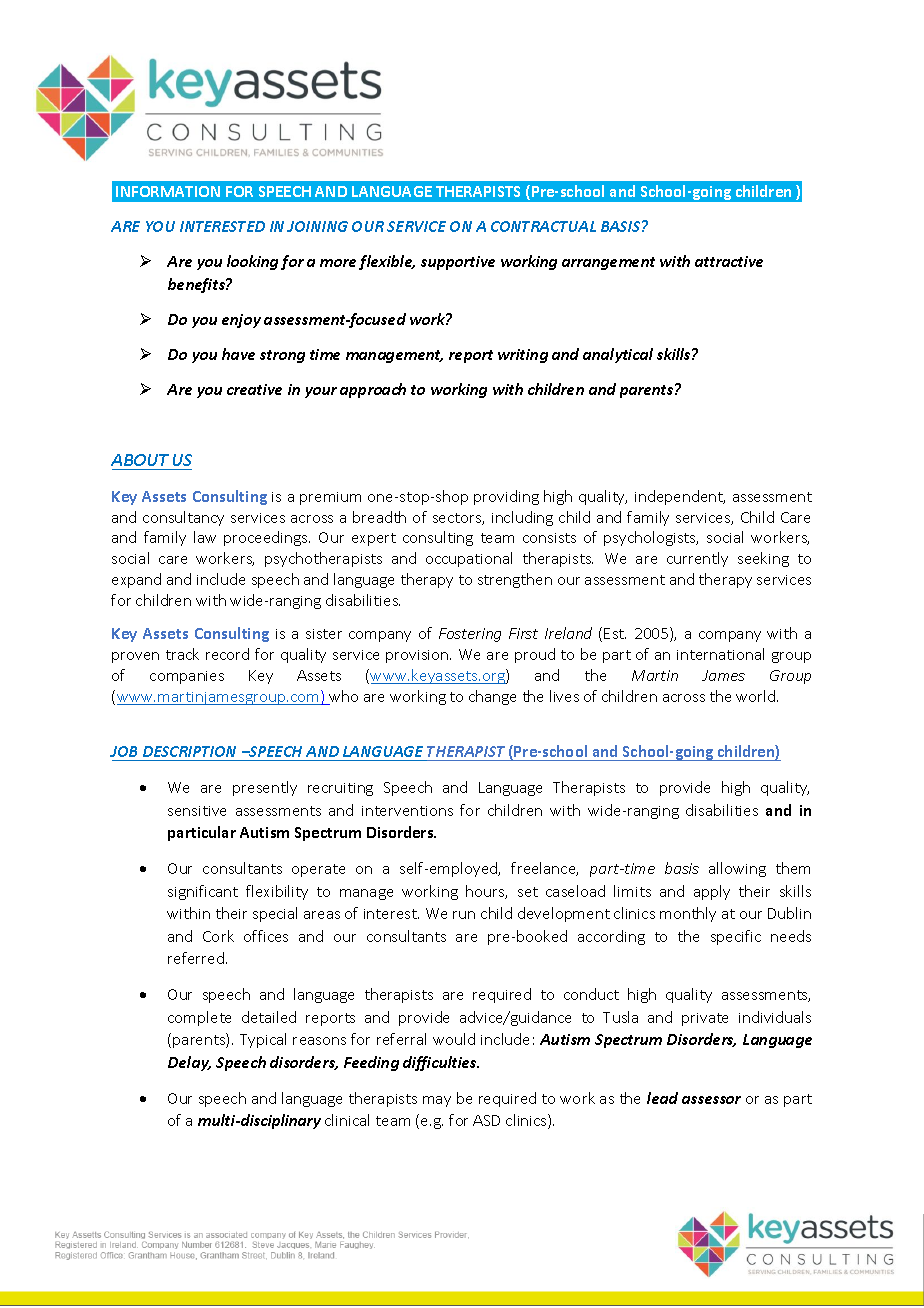  I want to click on may, so click(437, 1101).
